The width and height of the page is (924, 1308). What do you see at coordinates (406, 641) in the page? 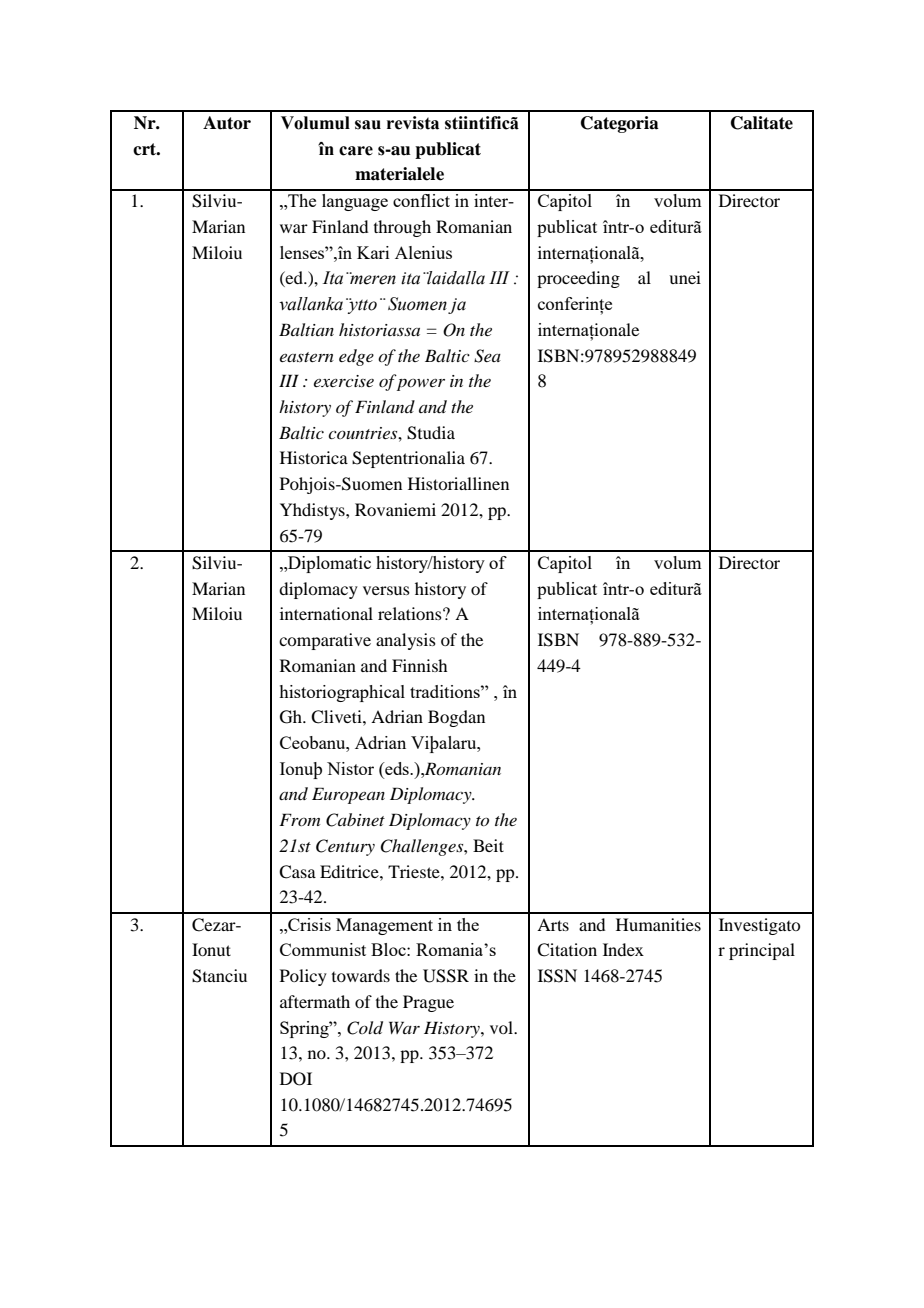
I see `analysis` at bounding box center [406, 641].
